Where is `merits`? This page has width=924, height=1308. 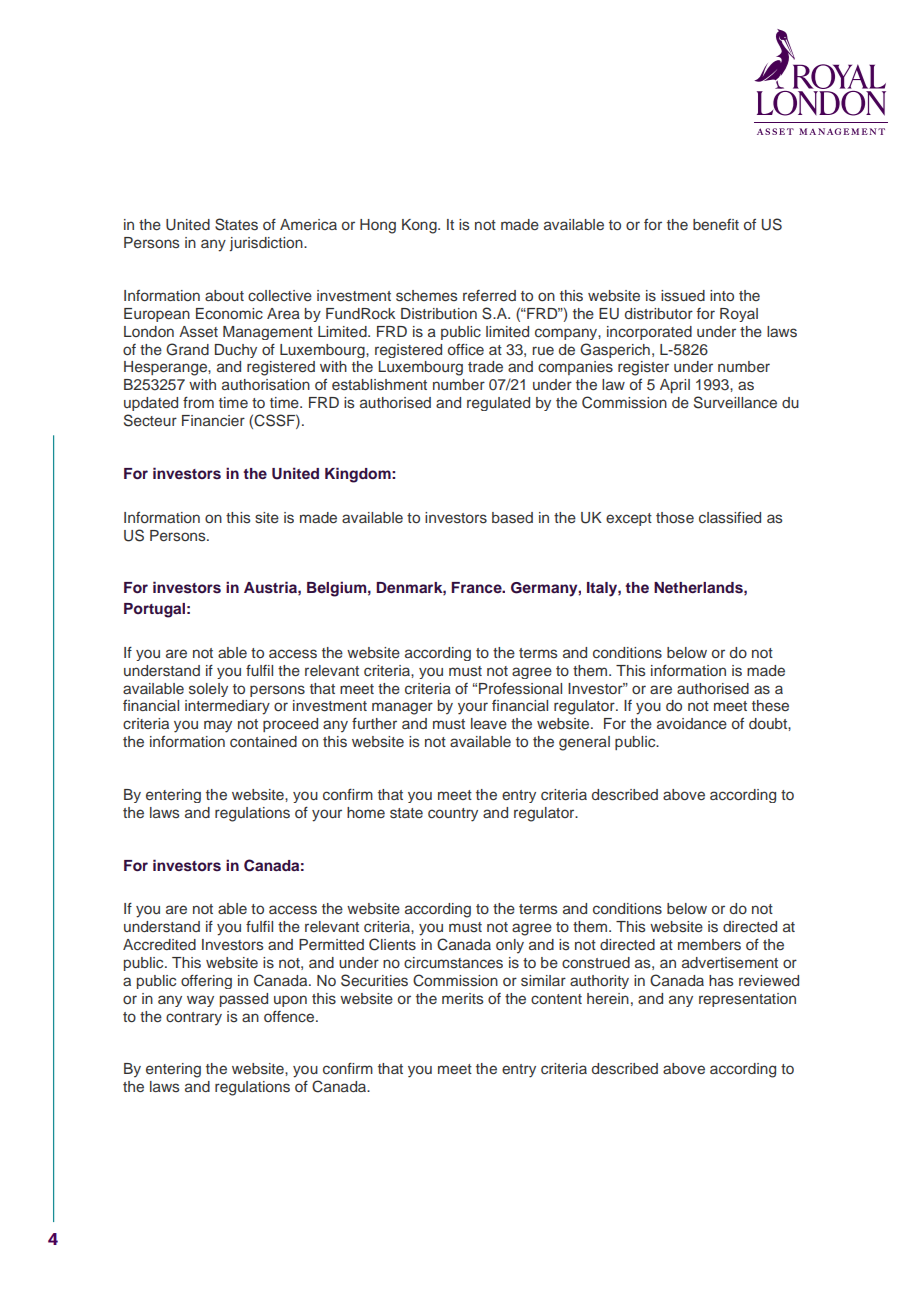 merits is located at coordinates (463, 998).
